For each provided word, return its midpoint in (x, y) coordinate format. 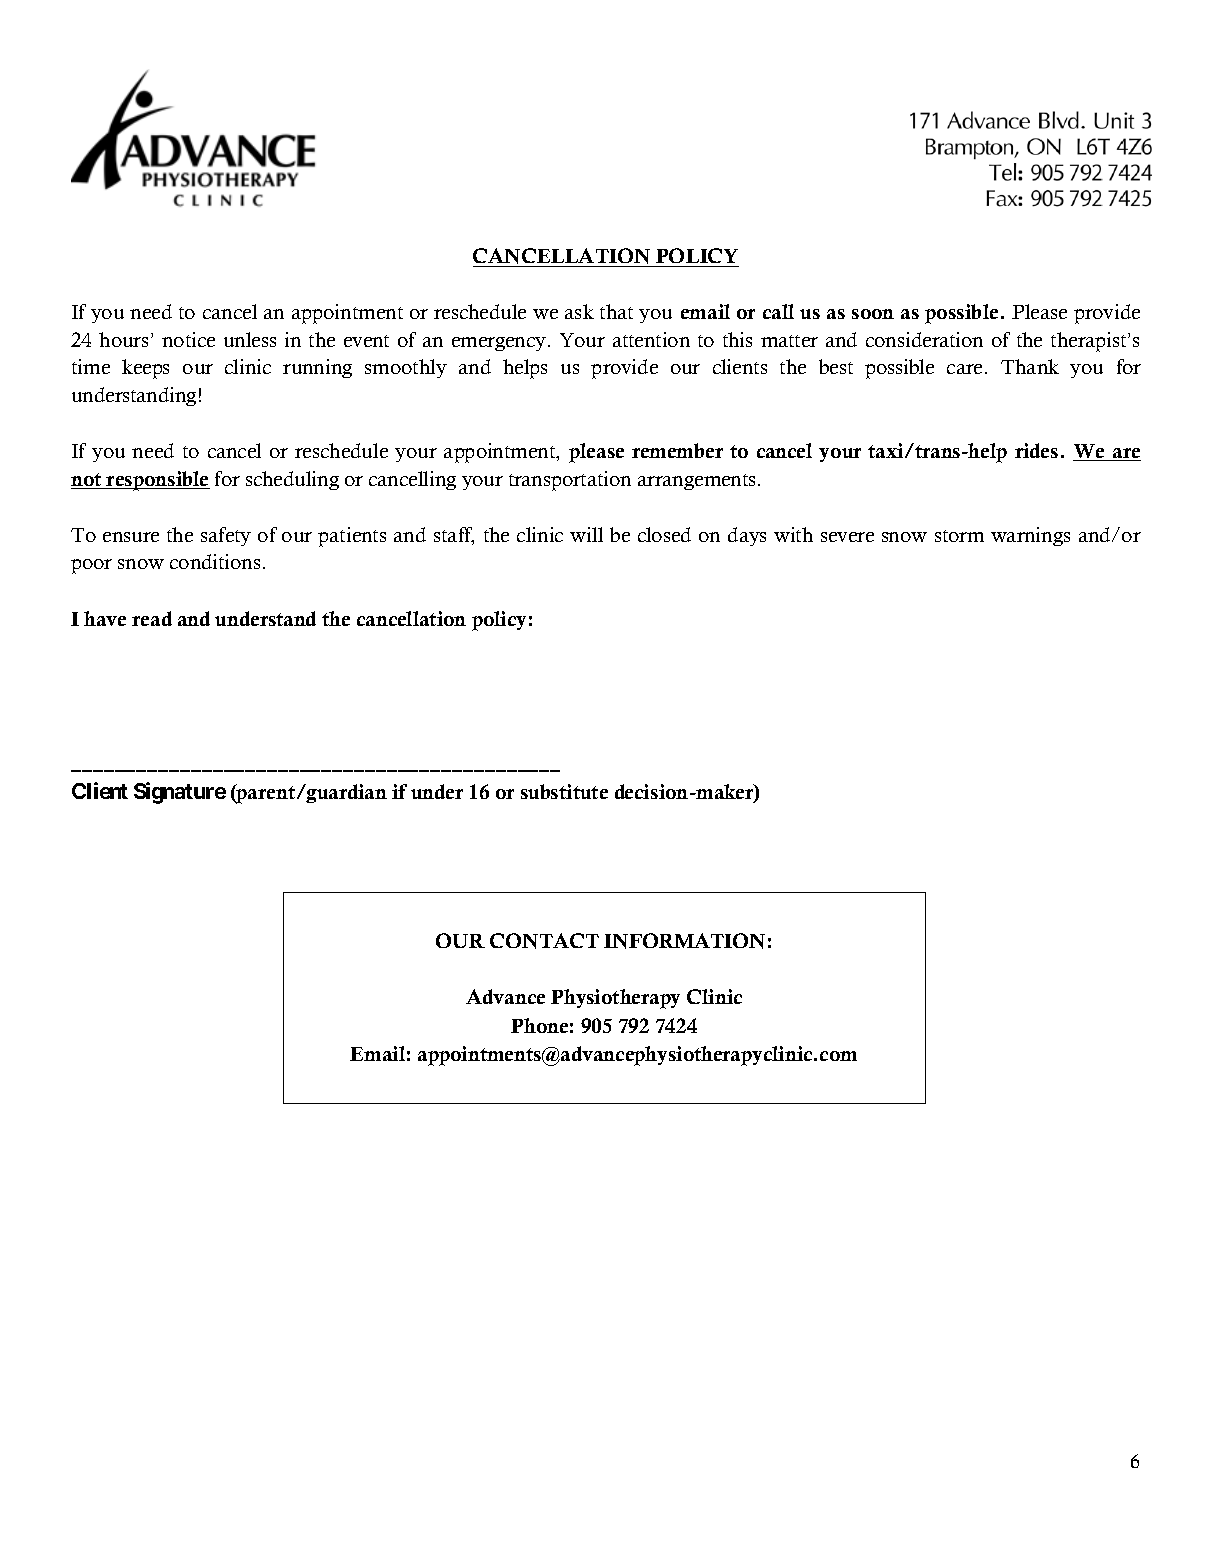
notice (188, 339)
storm (959, 536)
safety (226, 536)
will (586, 534)
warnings (1030, 536)
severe (847, 537)
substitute (564, 791)
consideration (924, 339)
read (152, 618)
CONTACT (544, 941)
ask (579, 311)
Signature (180, 793)
